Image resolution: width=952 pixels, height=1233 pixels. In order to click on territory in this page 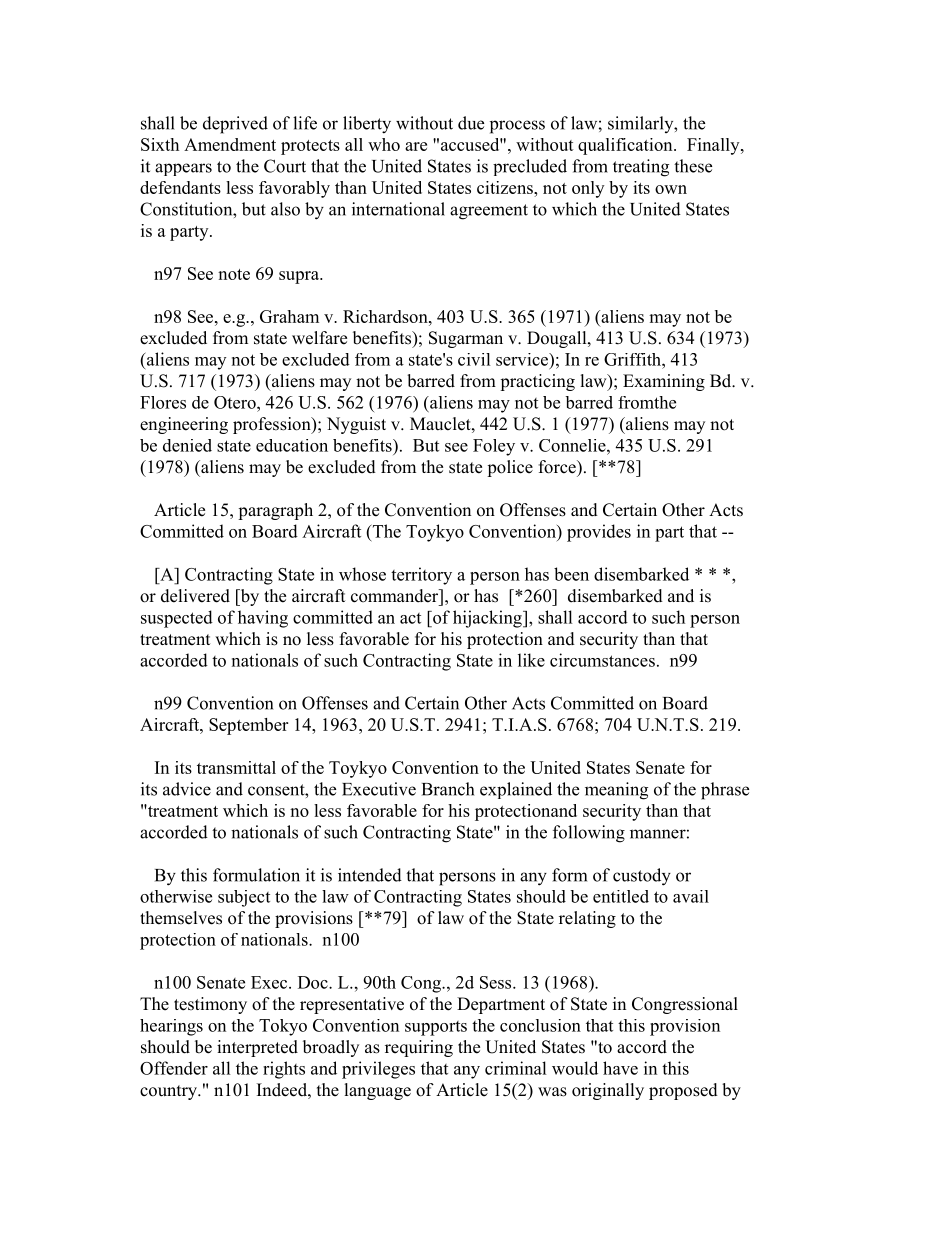, I will do `click(421, 576)`.
